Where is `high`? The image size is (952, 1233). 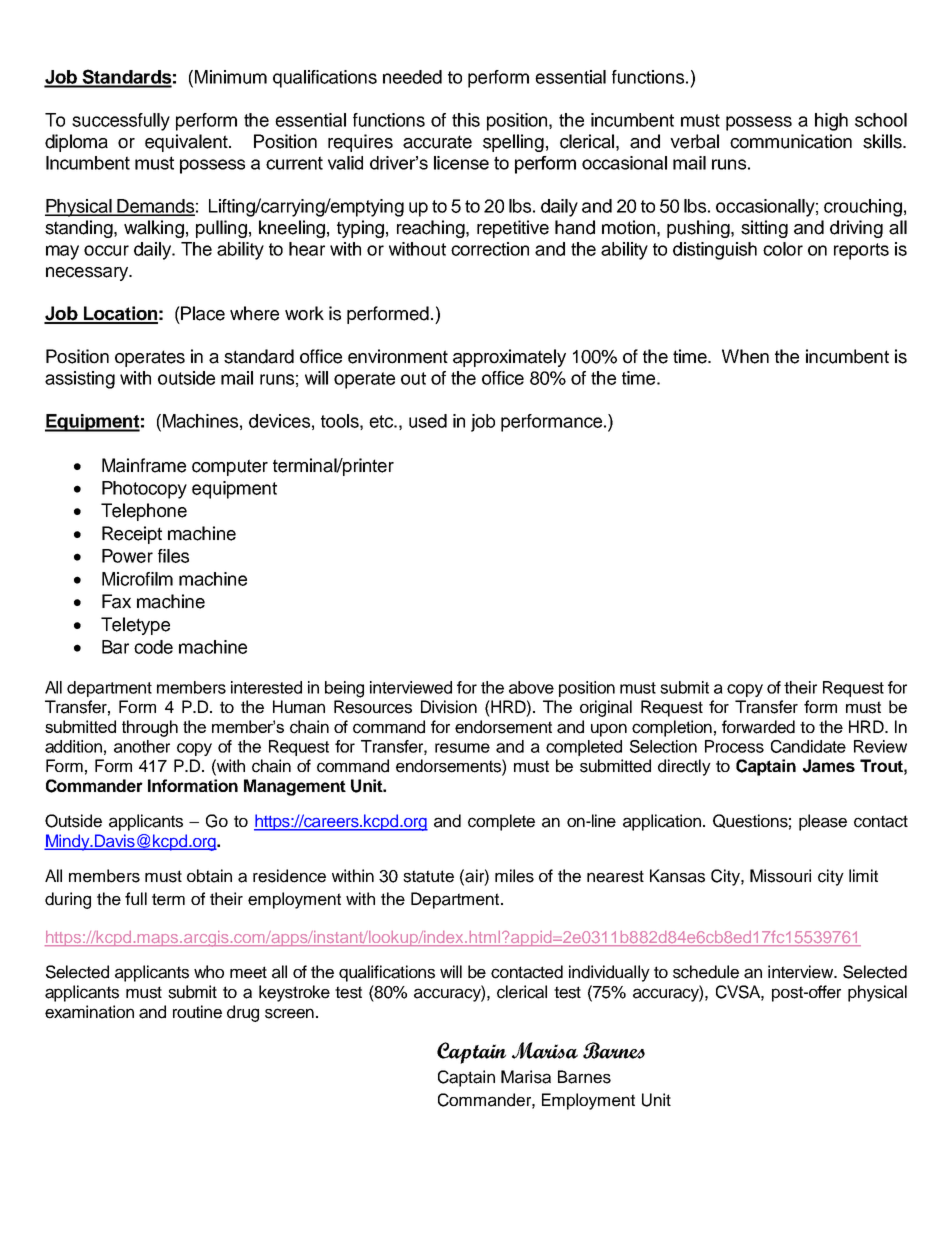
high is located at coordinates (831, 122).
